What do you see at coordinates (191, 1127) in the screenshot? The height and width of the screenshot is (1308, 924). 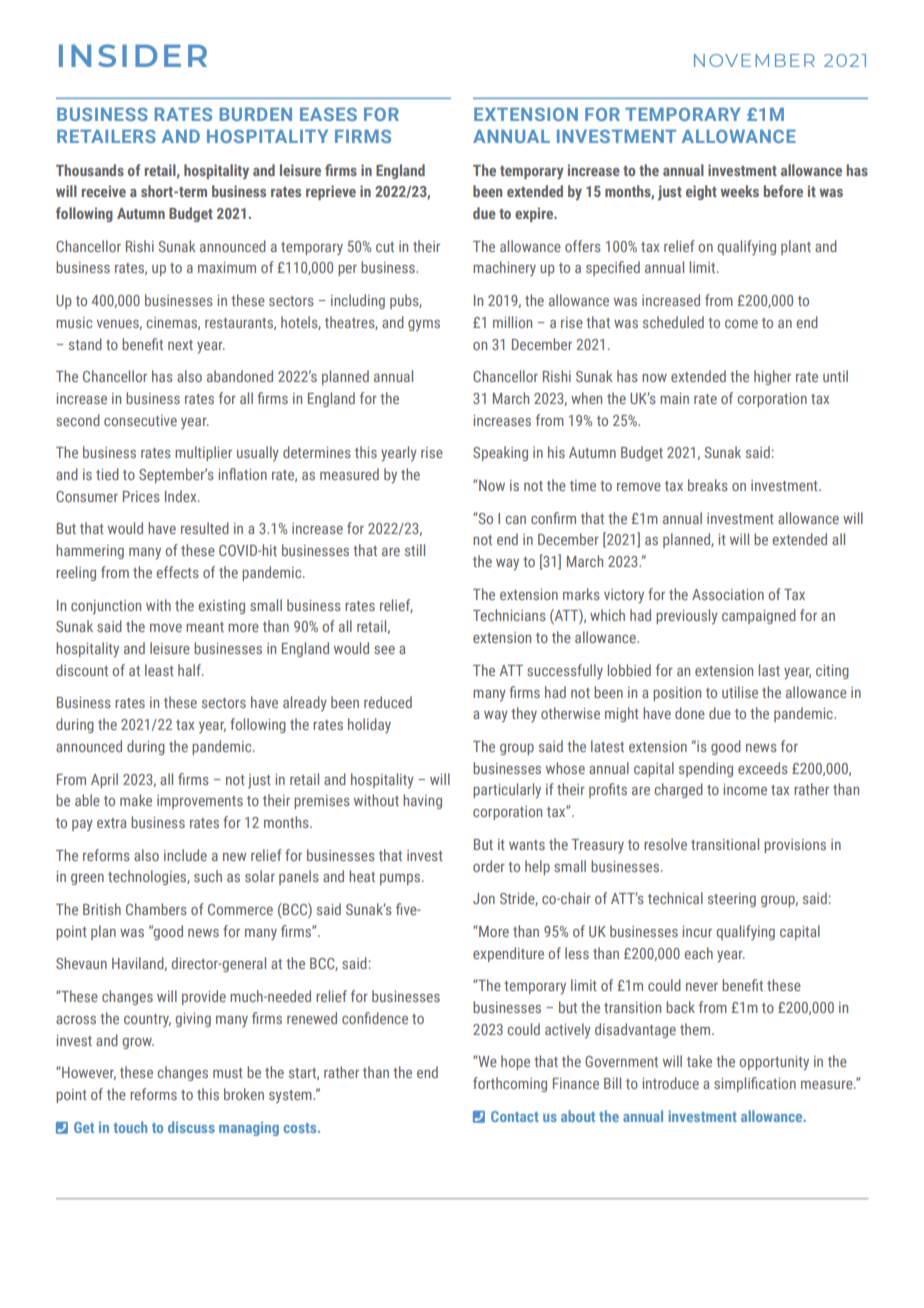 I see `discuss` at bounding box center [191, 1127].
